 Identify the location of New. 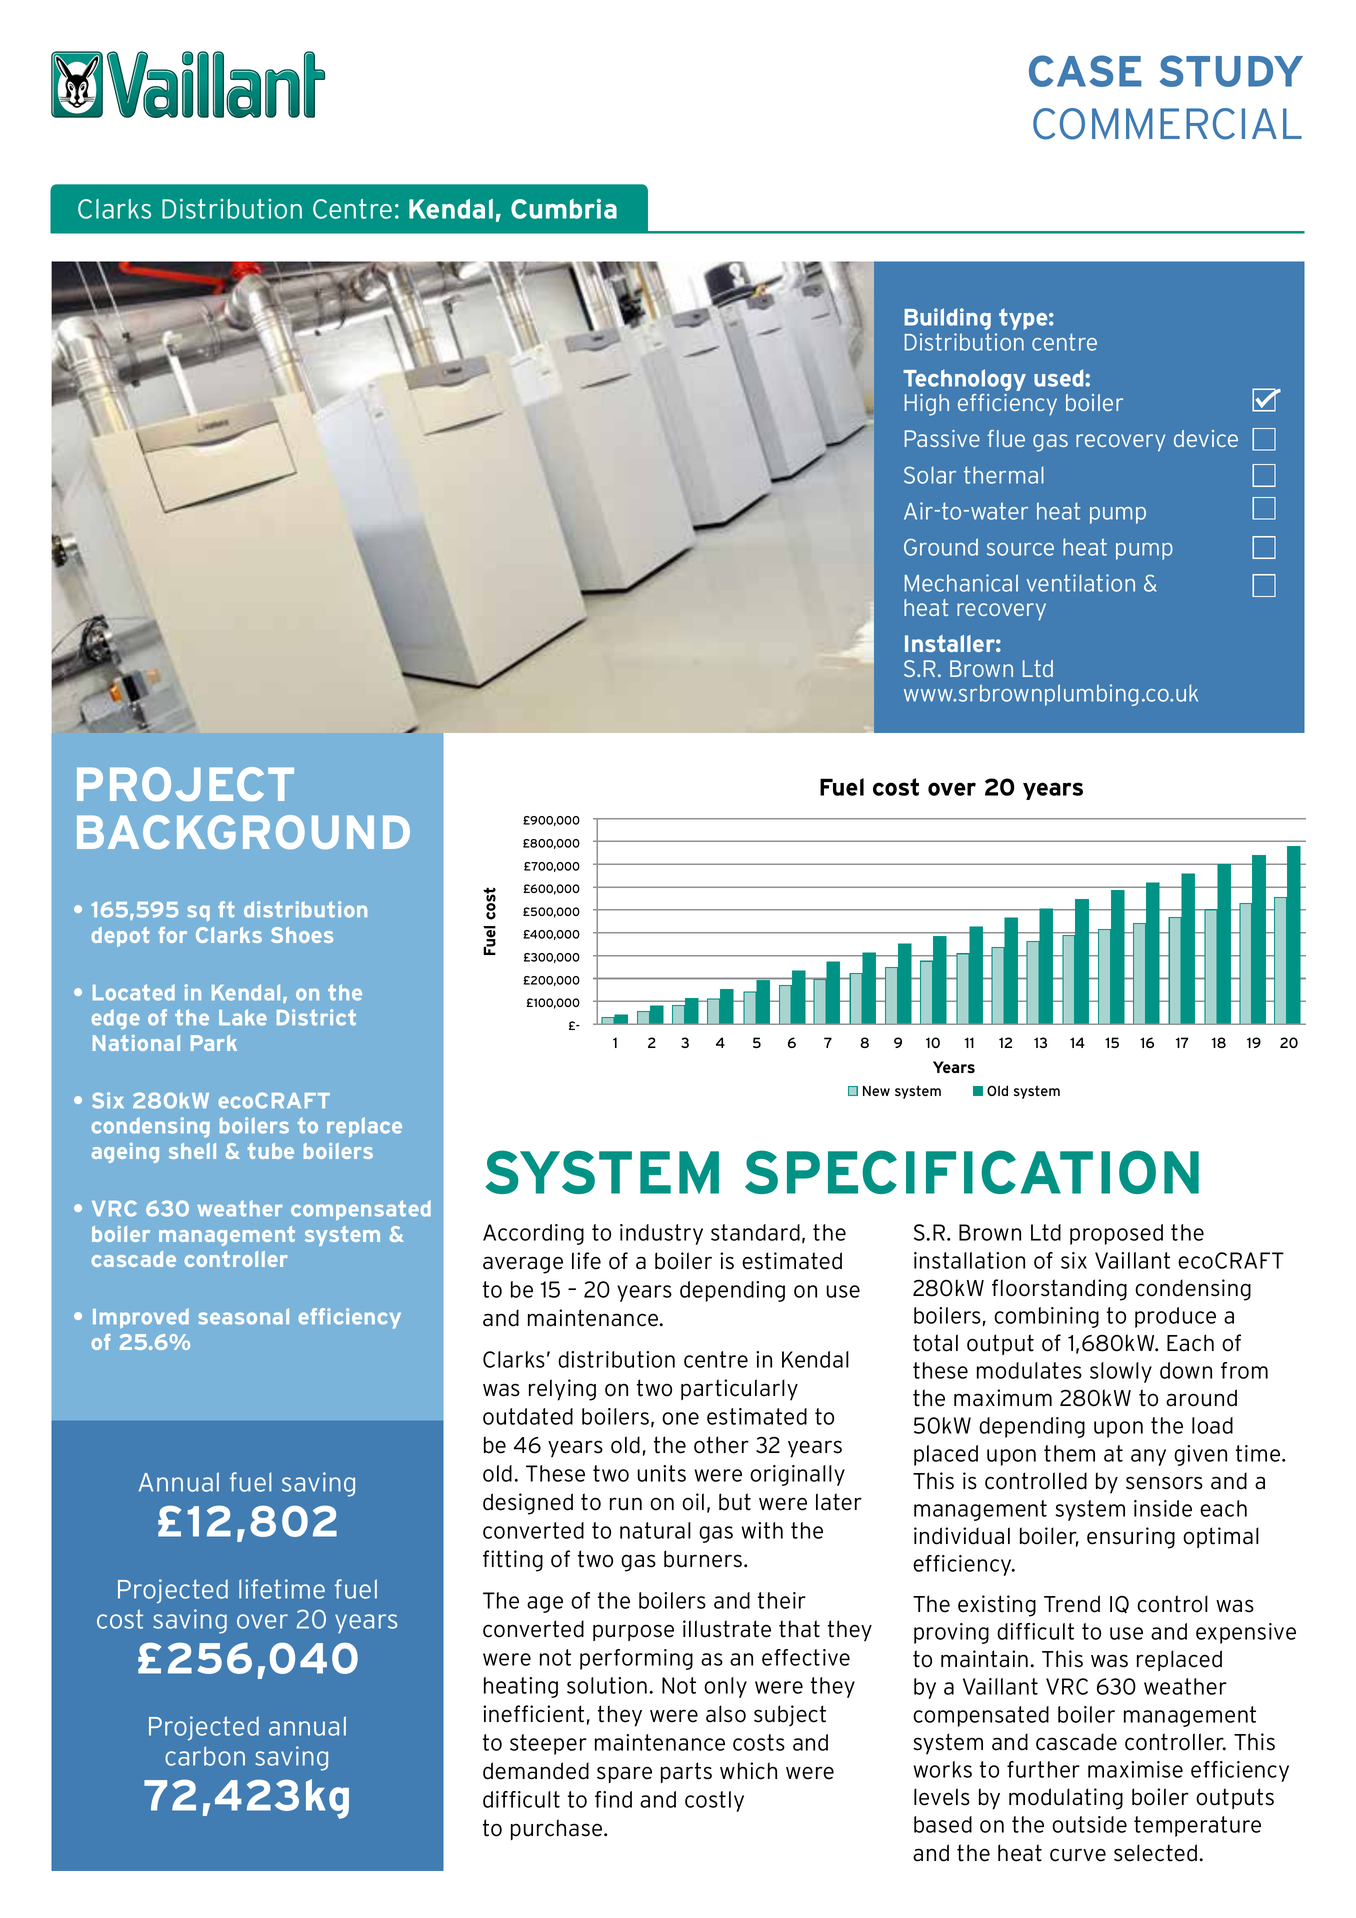
(876, 1091).
